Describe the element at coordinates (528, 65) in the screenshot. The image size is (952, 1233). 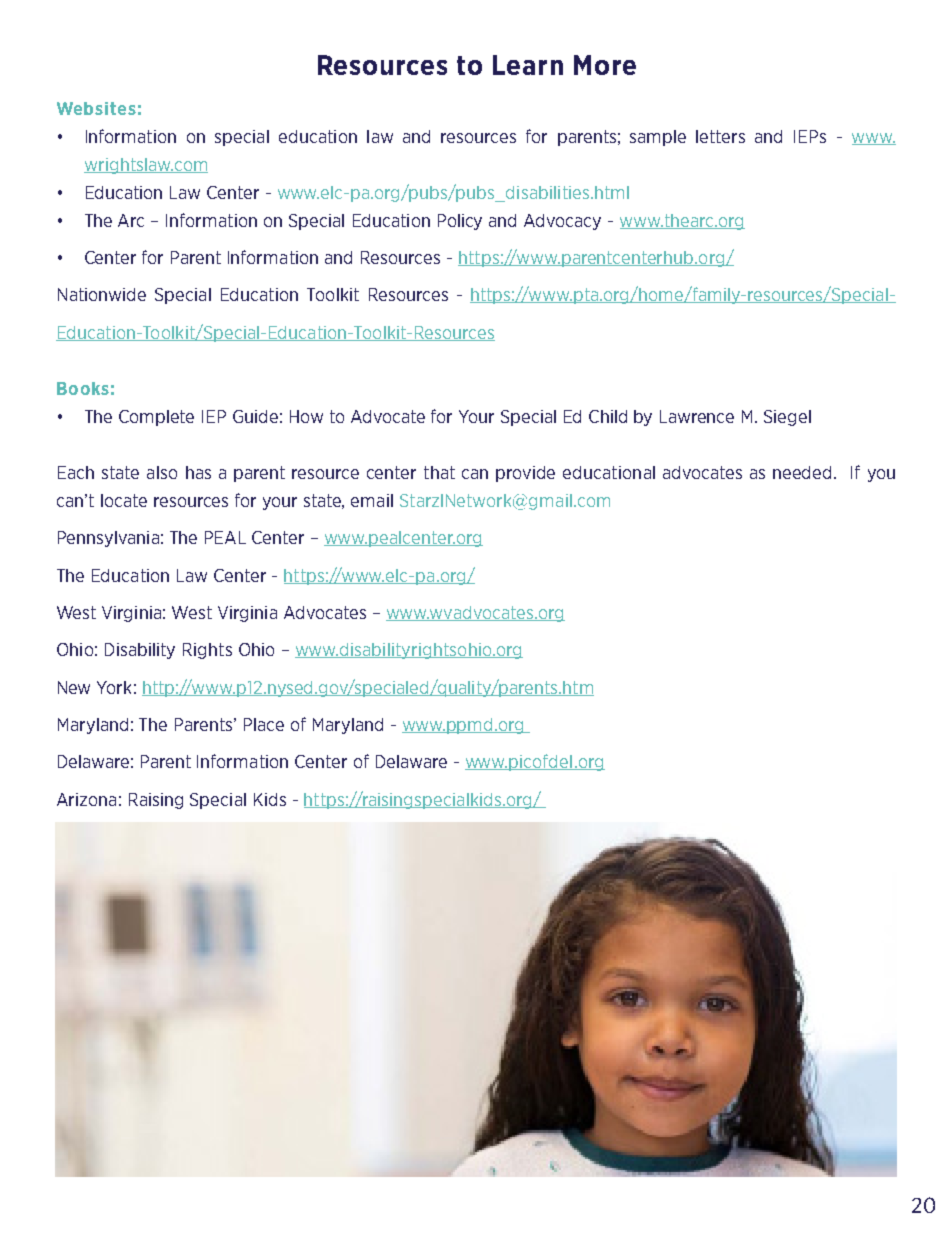
I see `Learn` at that location.
